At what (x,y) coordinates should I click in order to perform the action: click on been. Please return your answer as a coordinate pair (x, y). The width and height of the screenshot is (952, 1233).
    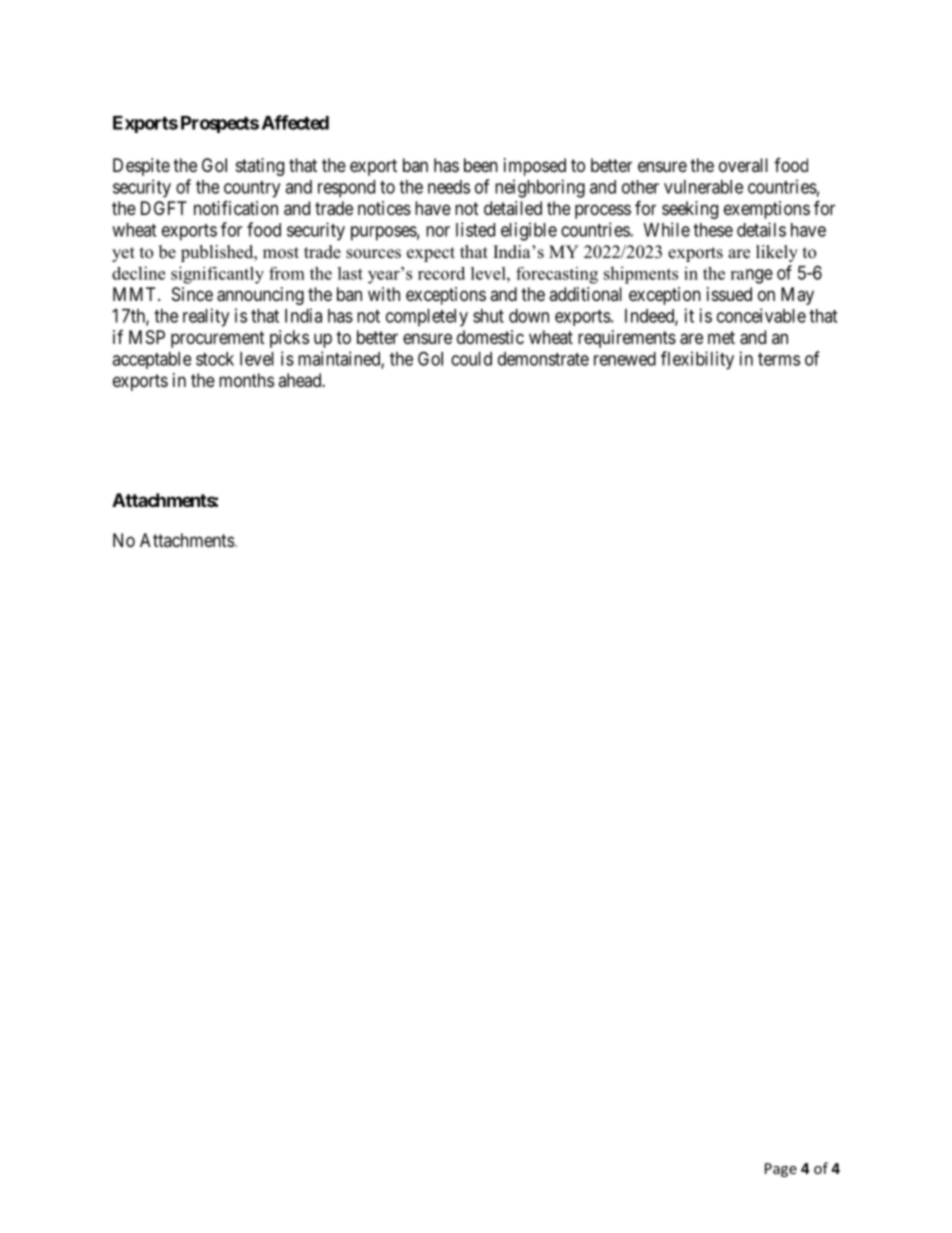
    Looking at the image, I should click on (481, 165).
